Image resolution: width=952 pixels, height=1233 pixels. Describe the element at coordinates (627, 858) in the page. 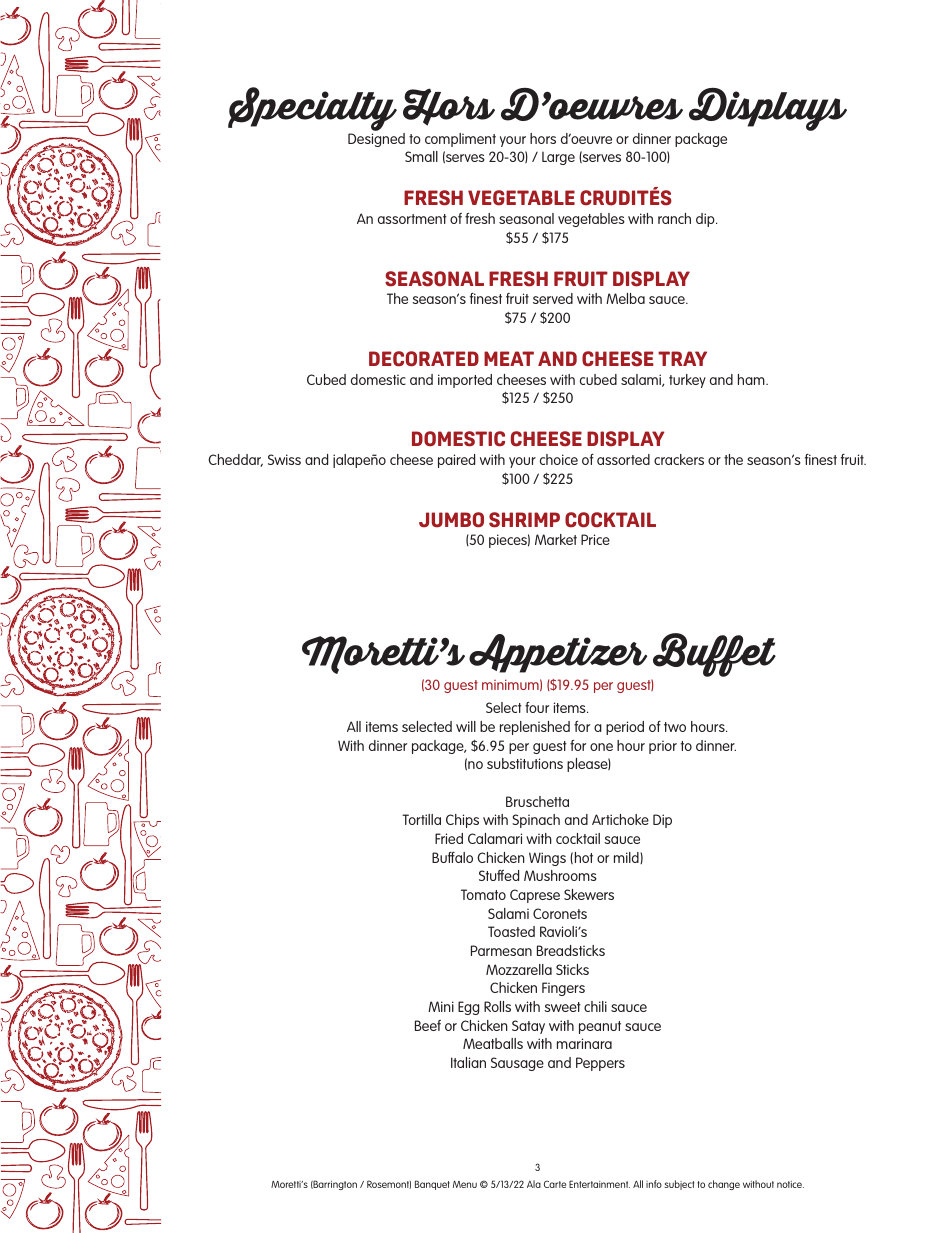

I see `mild` at that location.
